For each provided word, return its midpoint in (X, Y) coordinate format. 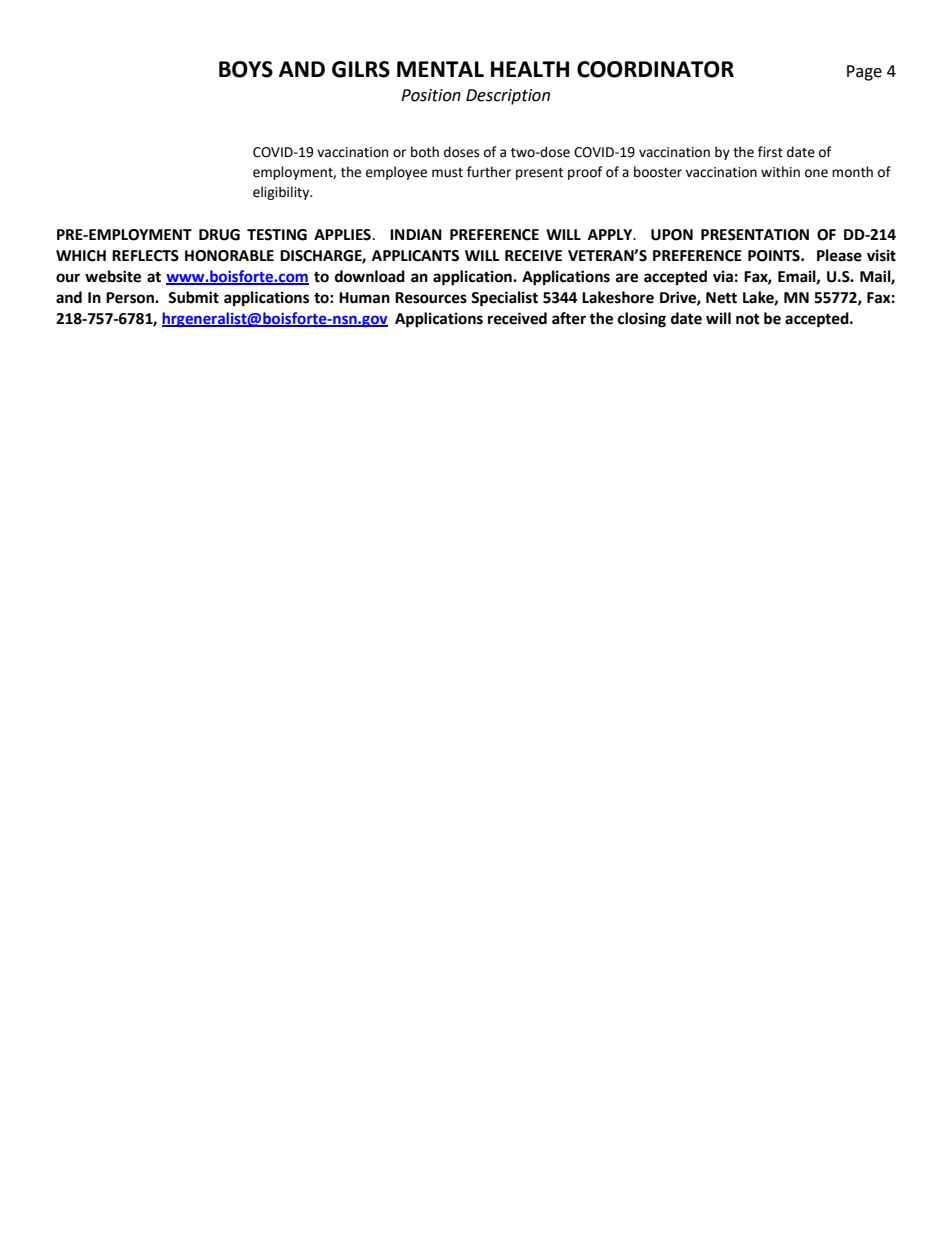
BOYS (246, 69)
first (770, 152)
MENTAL (440, 69)
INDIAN (416, 234)
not (748, 319)
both (425, 152)
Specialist (504, 299)
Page (864, 73)
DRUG (219, 235)
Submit (193, 297)
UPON (672, 235)
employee (396, 173)
